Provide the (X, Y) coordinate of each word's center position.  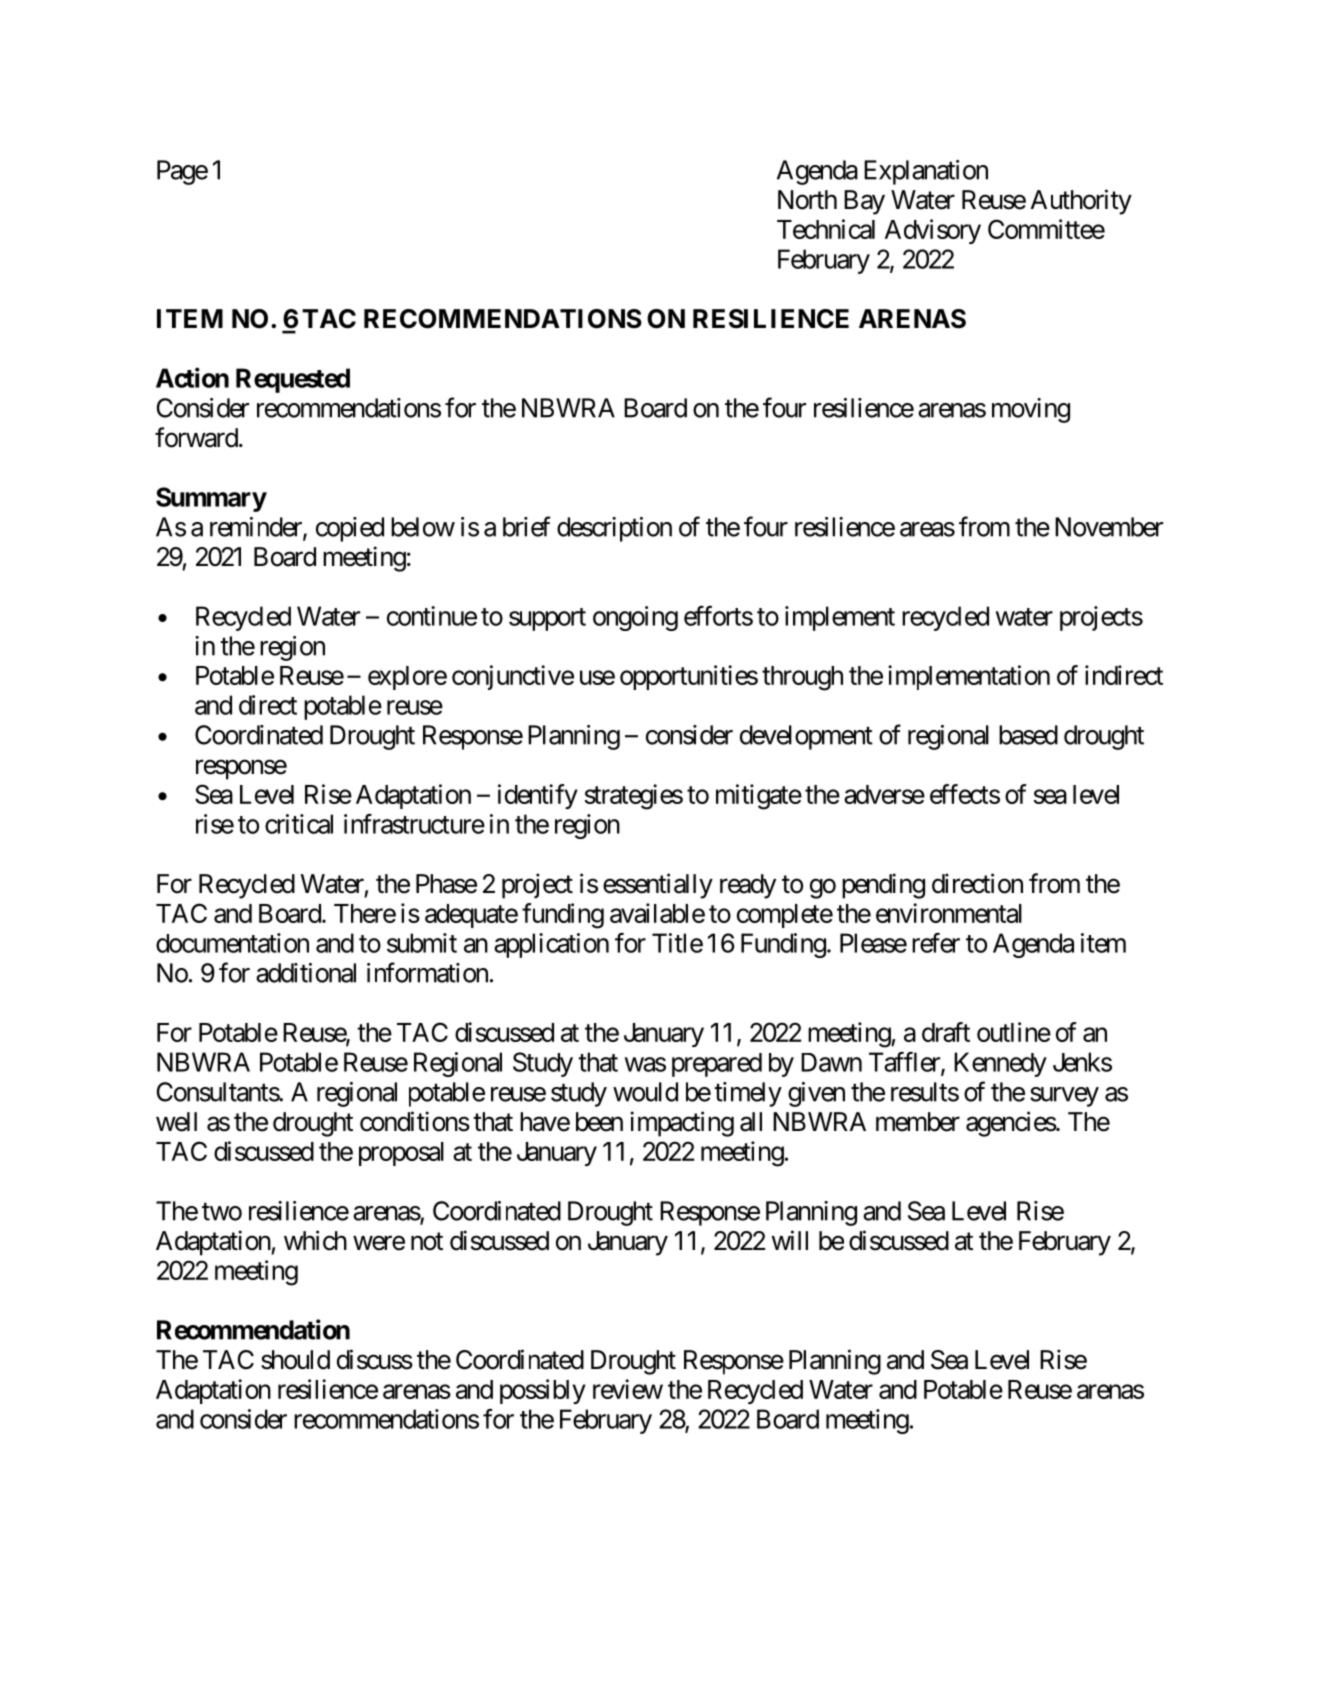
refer (936, 943)
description (614, 529)
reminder (257, 528)
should (295, 1360)
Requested (293, 380)
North (807, 200)
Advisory (933, 231)
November (1109, 527)
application (551, 945)
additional (306, 973)
